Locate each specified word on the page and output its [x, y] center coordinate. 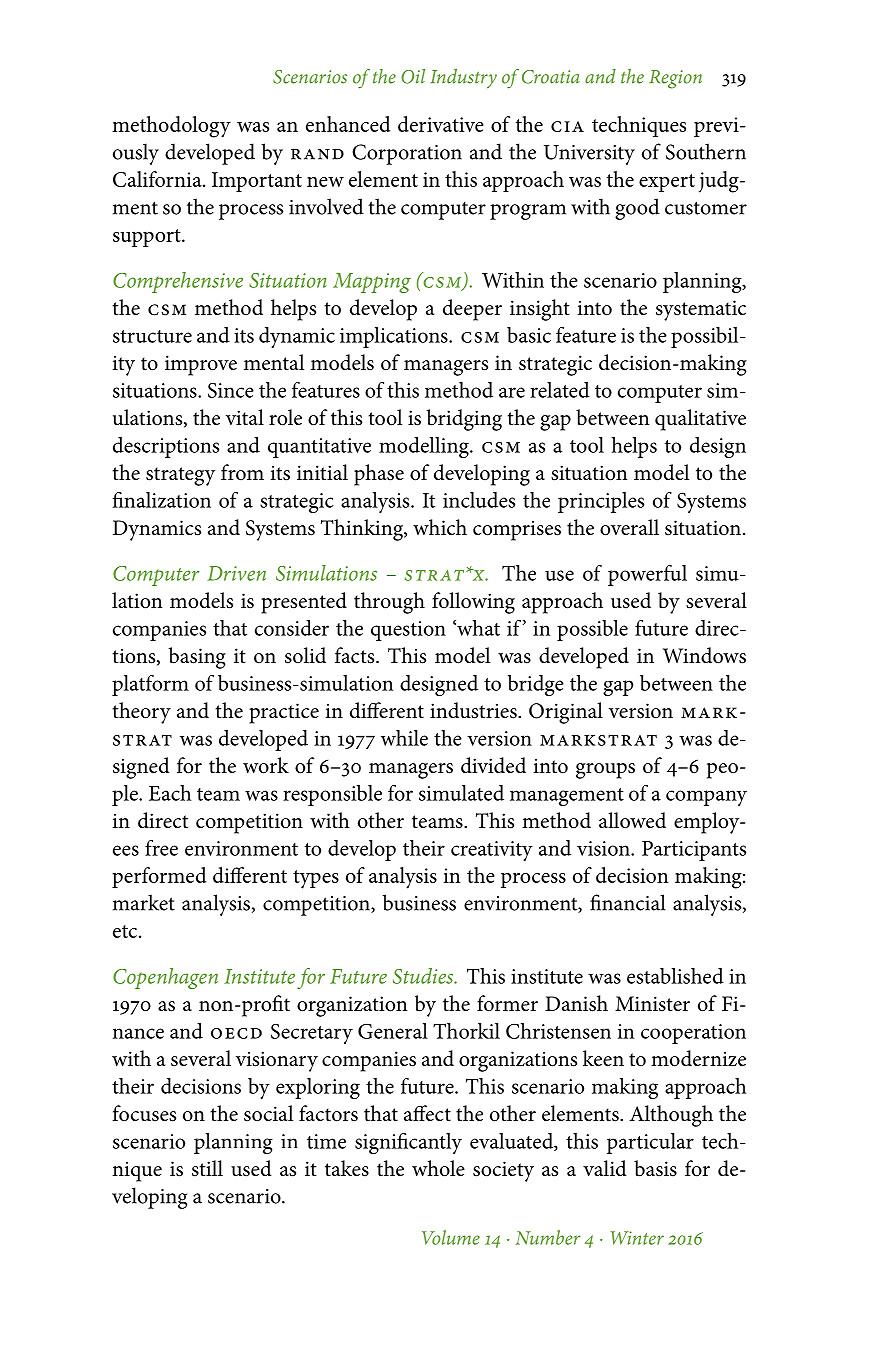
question [408, 631]
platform [150, 685]
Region [675, 79]
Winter [637, 1238]
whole [438, 1168]
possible [592, 630]
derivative [441, 124]
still [207, 1168]
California [158, 179]
